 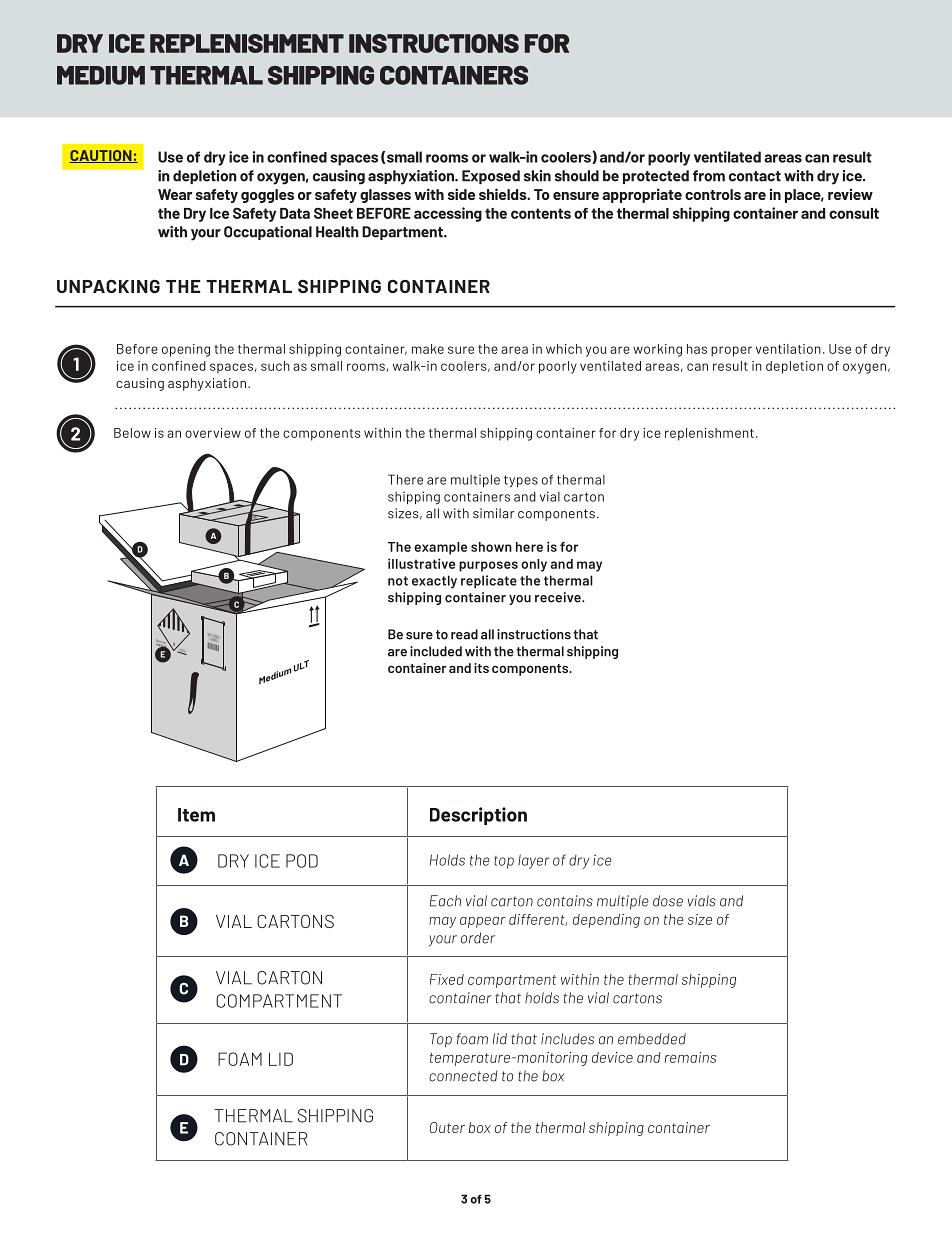 What do you see at coordinates (755, 176) in the screenshot?
I see `contact` at bounding box center [755, 176].
